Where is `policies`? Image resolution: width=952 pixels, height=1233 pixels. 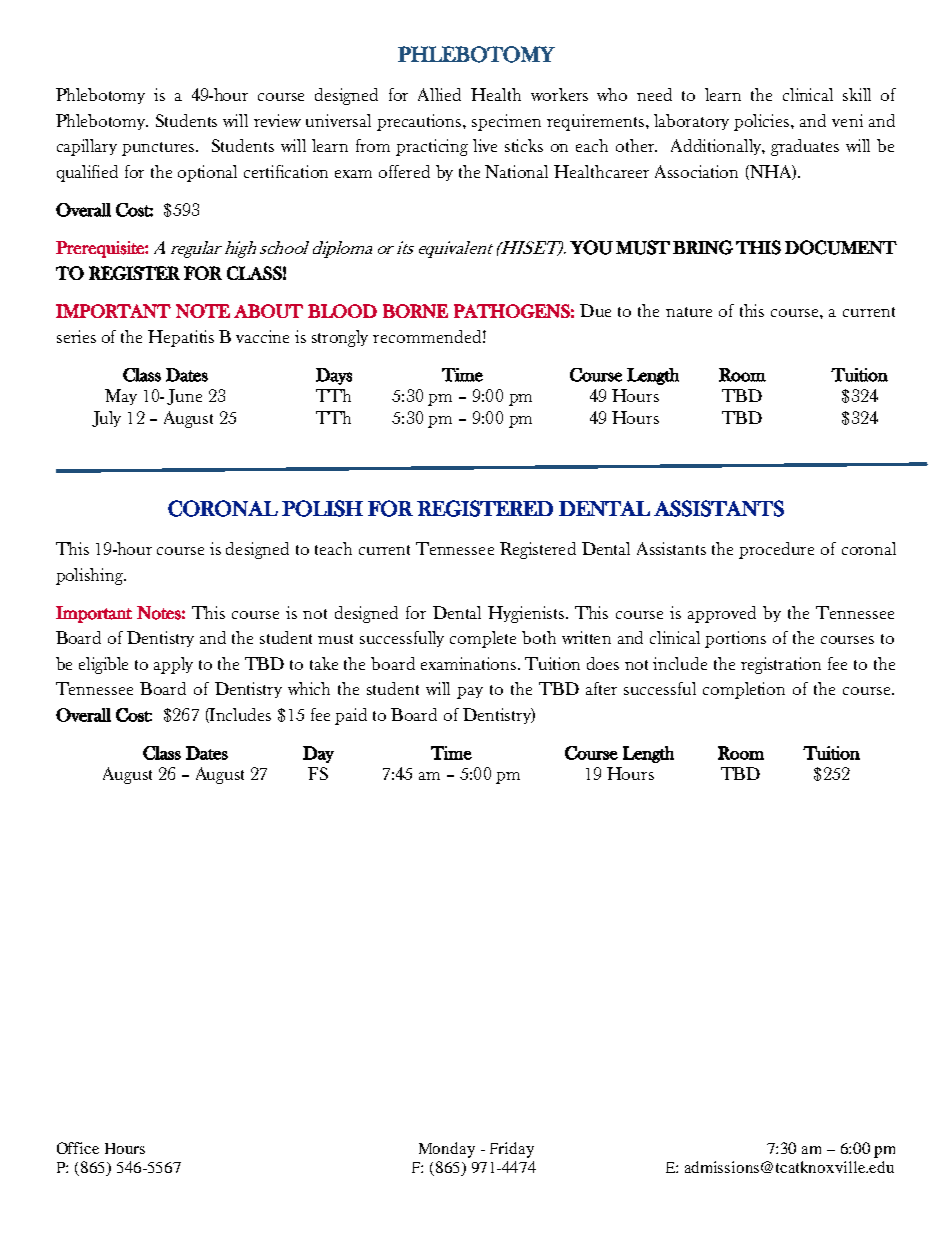 policies is located at coordinates (763, 122).
